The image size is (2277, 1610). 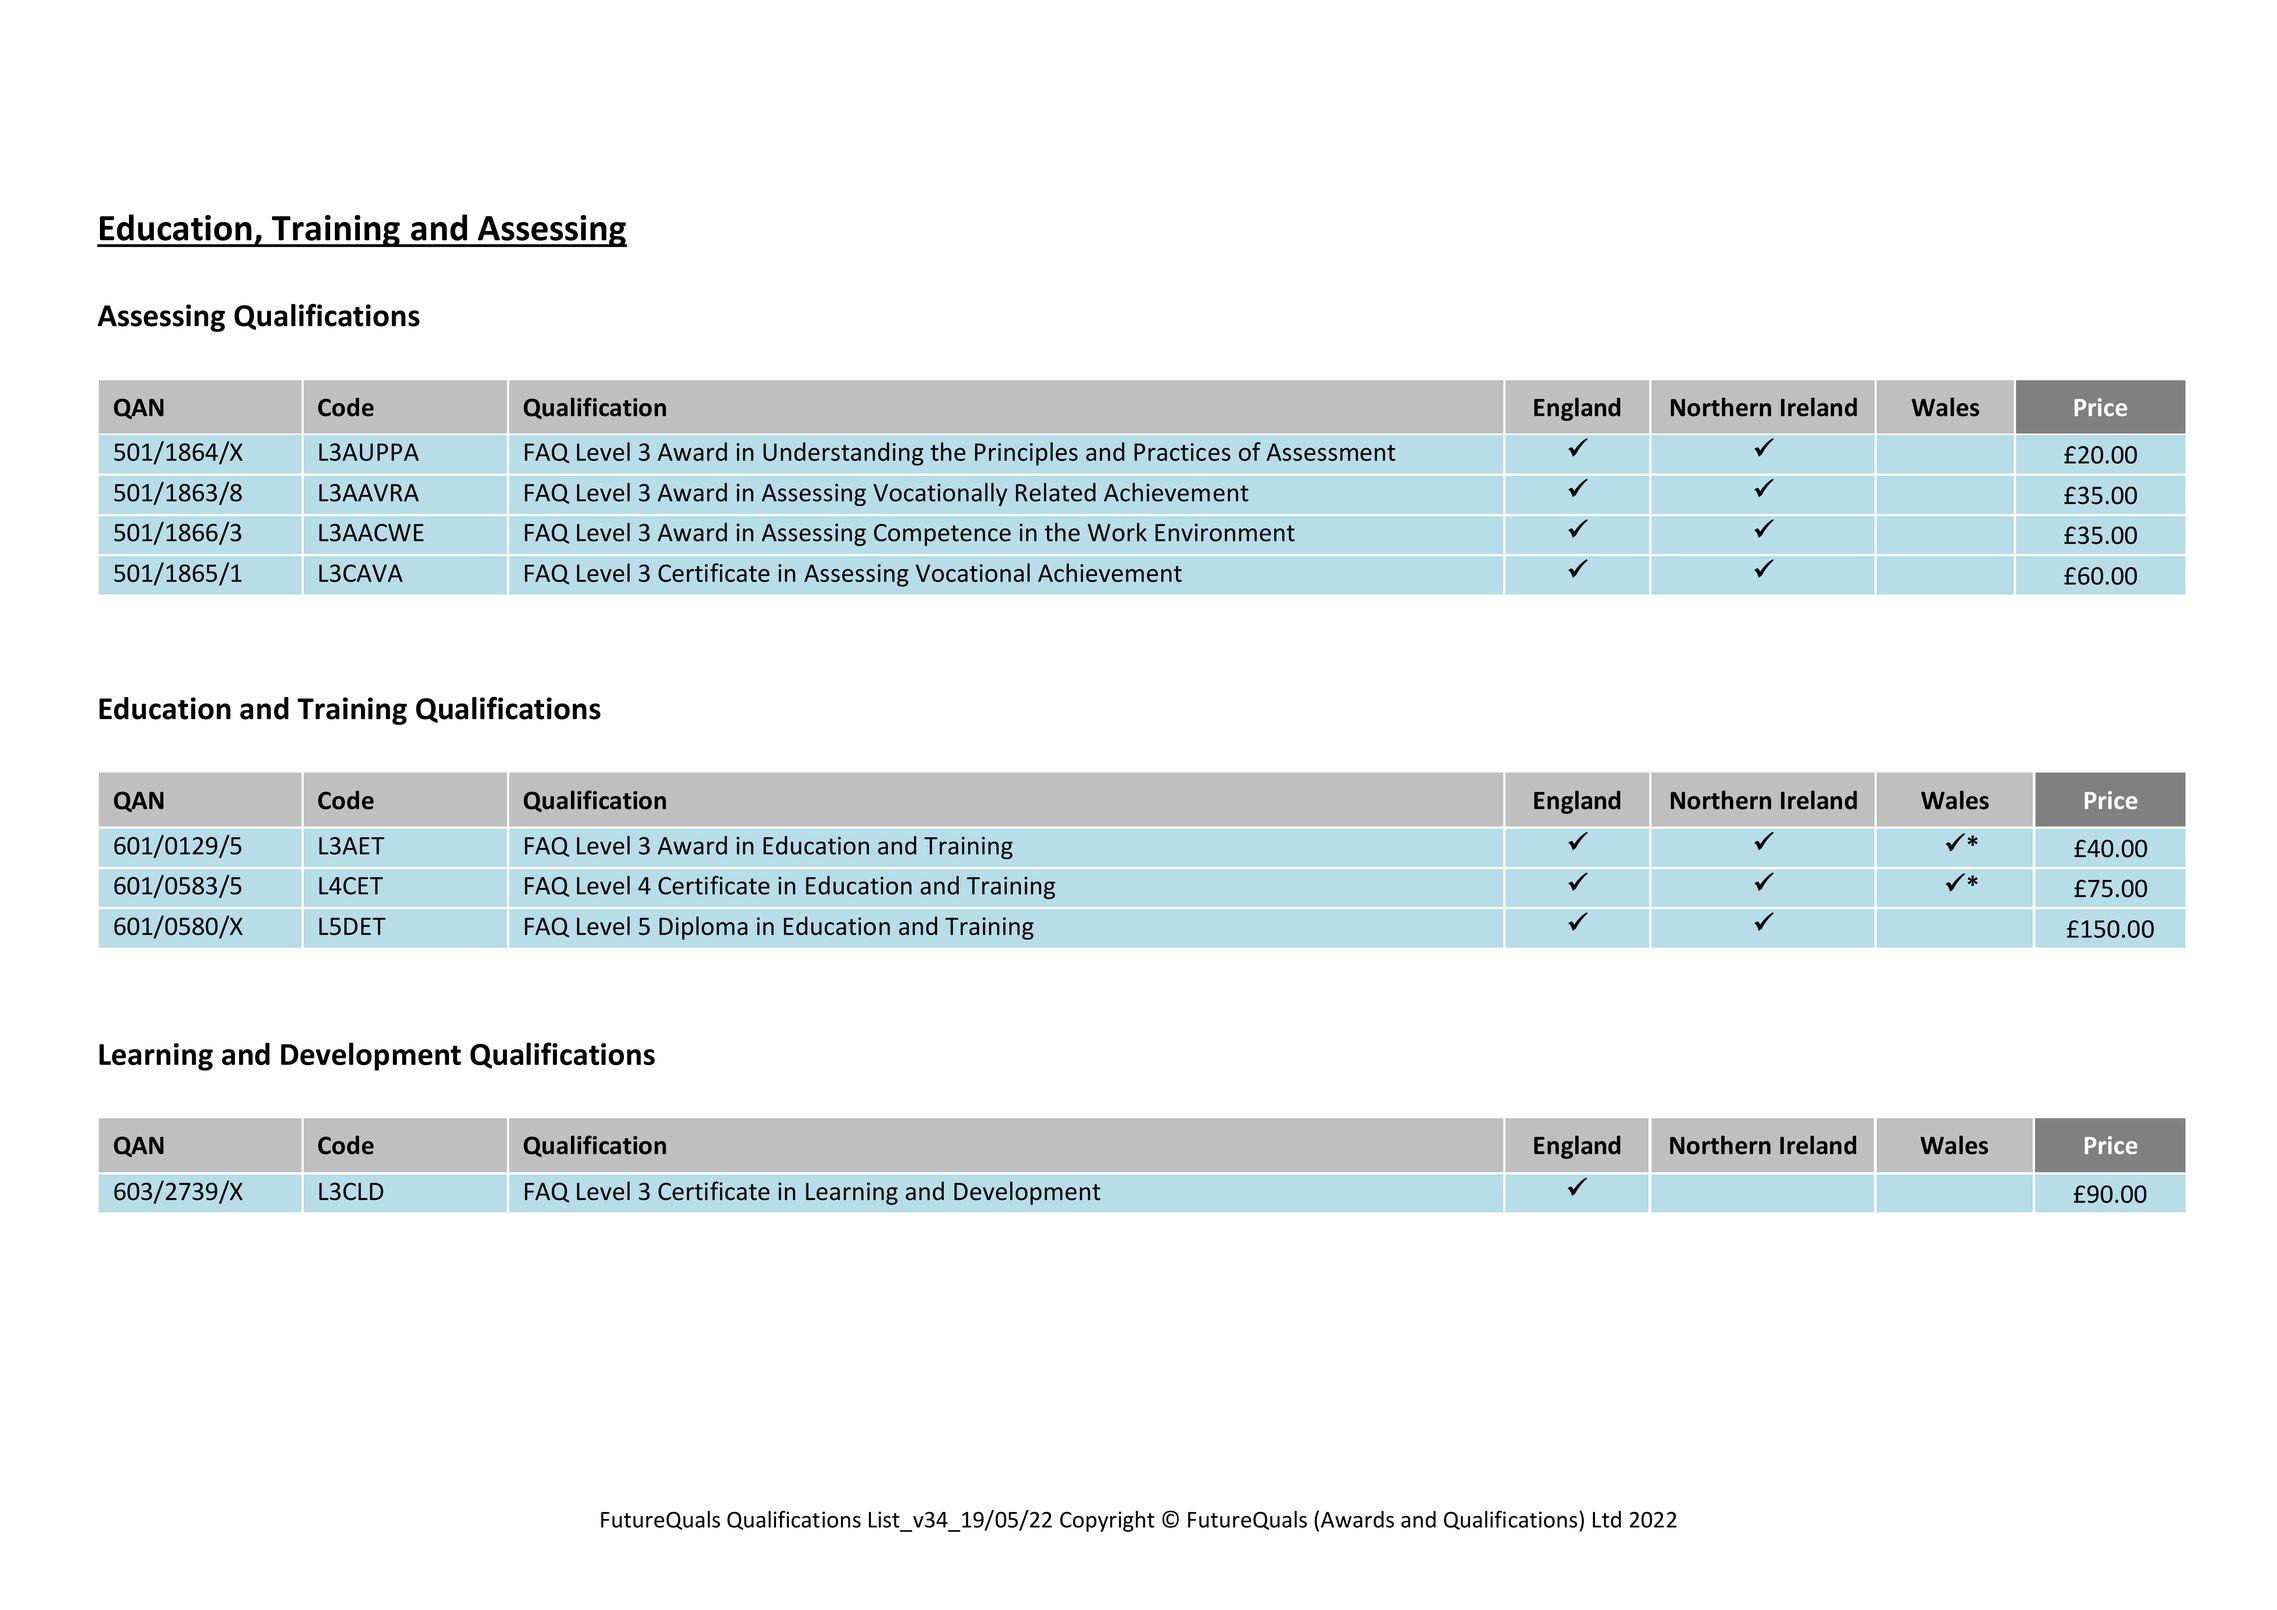 What do you see at coordinates (1607, 1519) in the document?
I see `Ltd` at bounding box center [1607, 1519].
